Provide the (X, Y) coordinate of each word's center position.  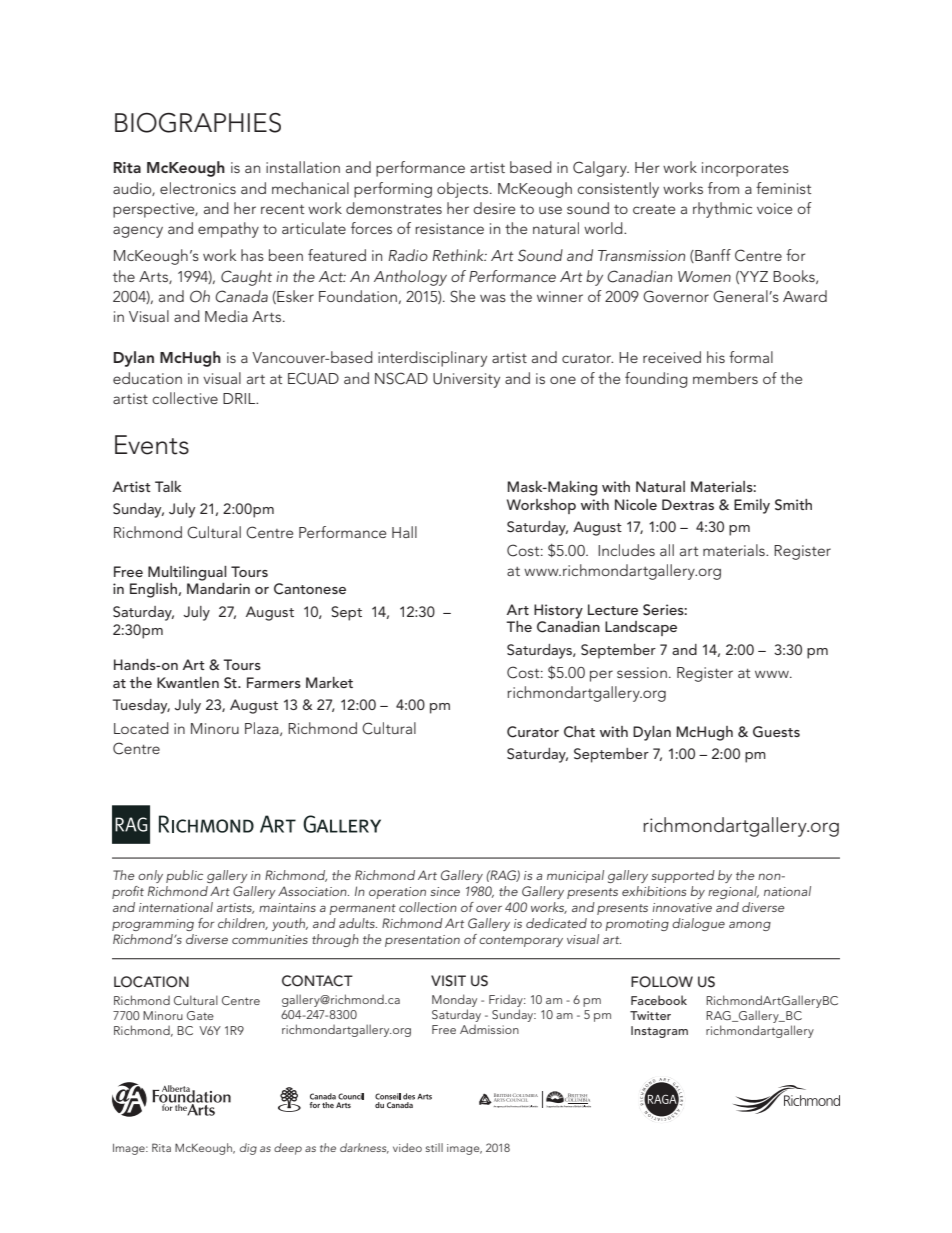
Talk (168, 486)
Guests (776, 732)
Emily (752, 506)
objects (464, 190)
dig (248, 1149)
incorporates (745, 169)
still (434, 1147)
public (184, 876)
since (445, 891)
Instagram (659, 1032)
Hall (404, 532)
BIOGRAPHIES (198, 123)
